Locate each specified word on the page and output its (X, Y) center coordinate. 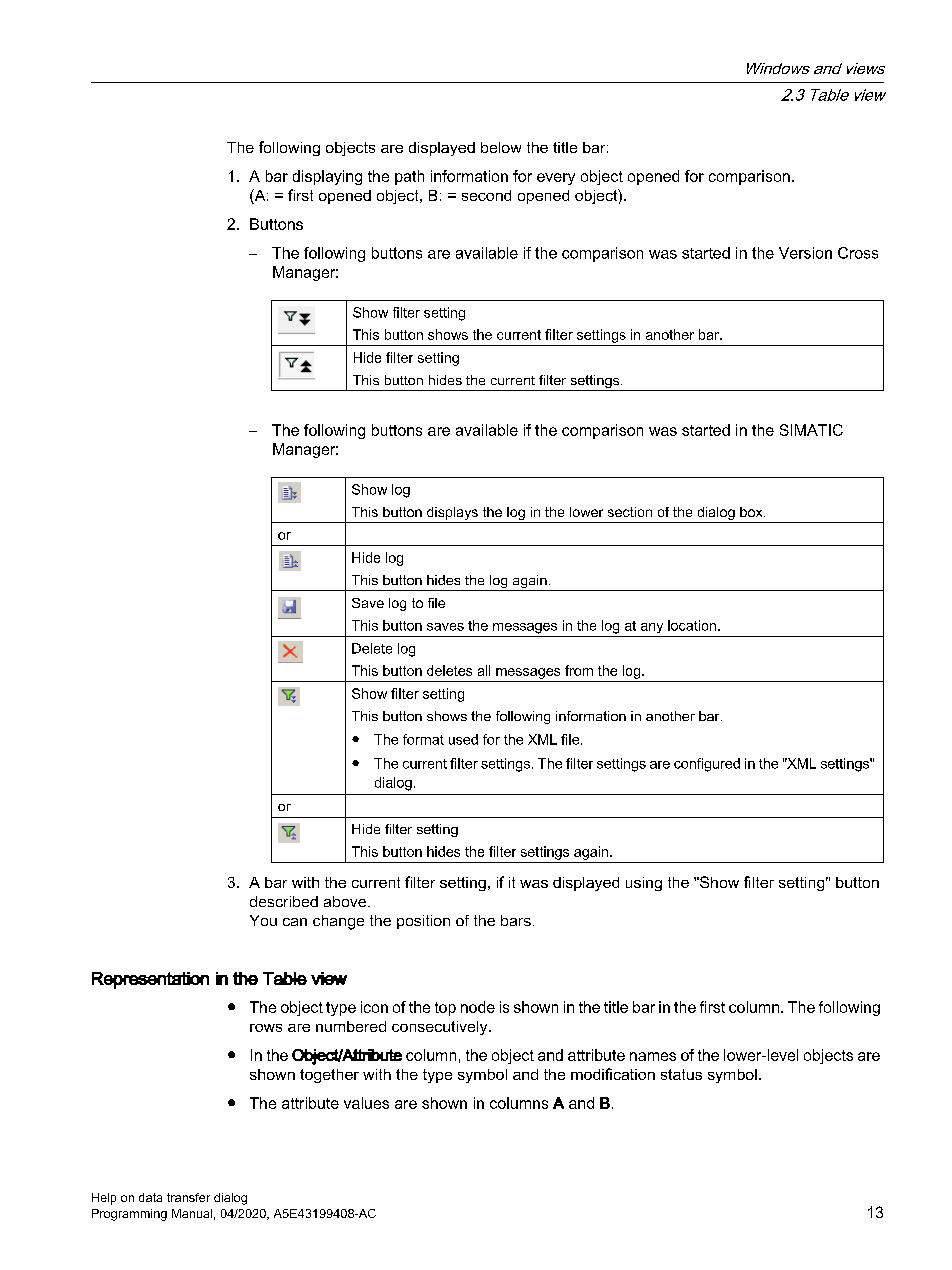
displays (452, 513)
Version (805, 253)
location (693, 625)
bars (516, 920)
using (644, 884)
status (681, 1074)
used (463, 739)
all (484, 670)
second (486, 195)
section (630, 512)
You (263, 920)
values (366, 1103)
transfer (188, 1197)
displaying (327, 177)
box (752, 512)
